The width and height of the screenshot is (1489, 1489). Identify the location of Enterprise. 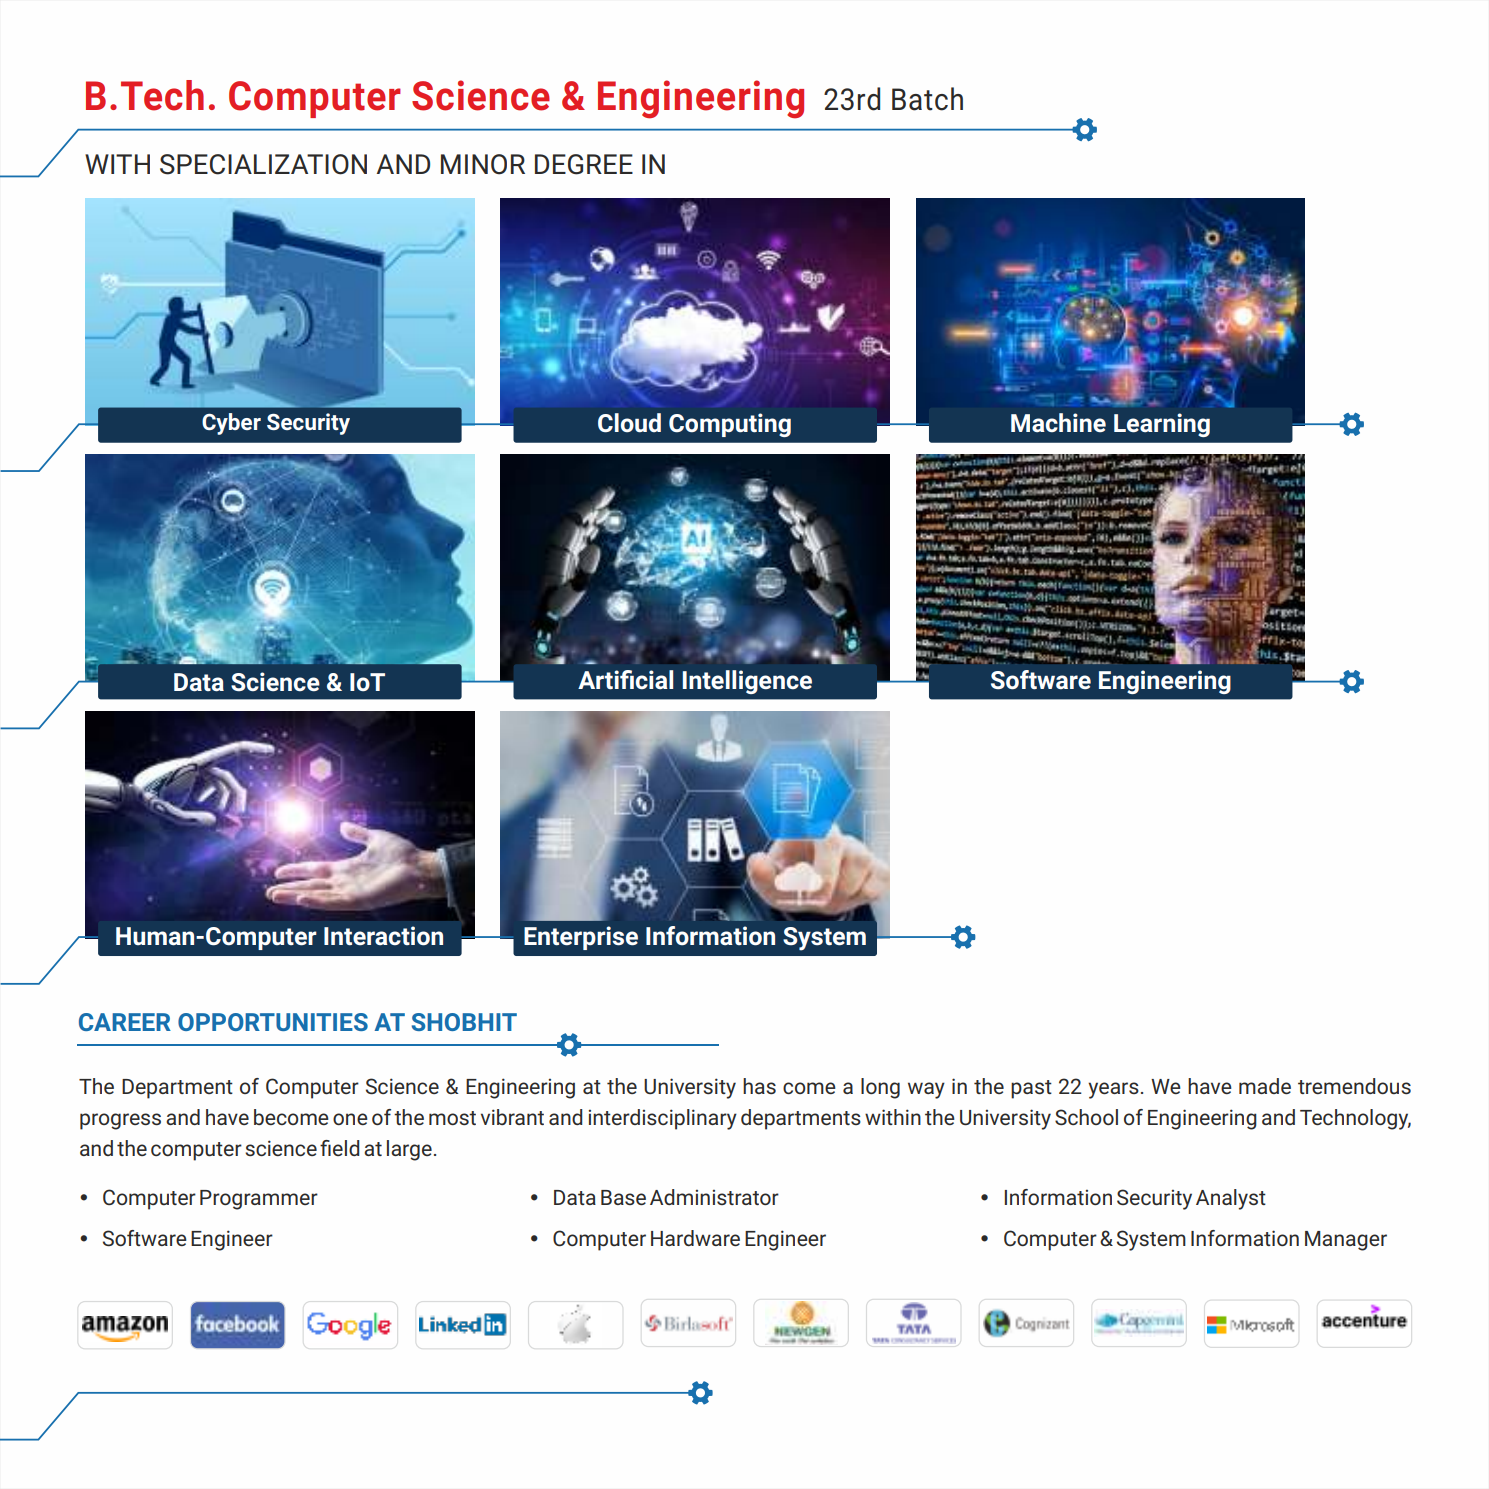
(581, 938).
